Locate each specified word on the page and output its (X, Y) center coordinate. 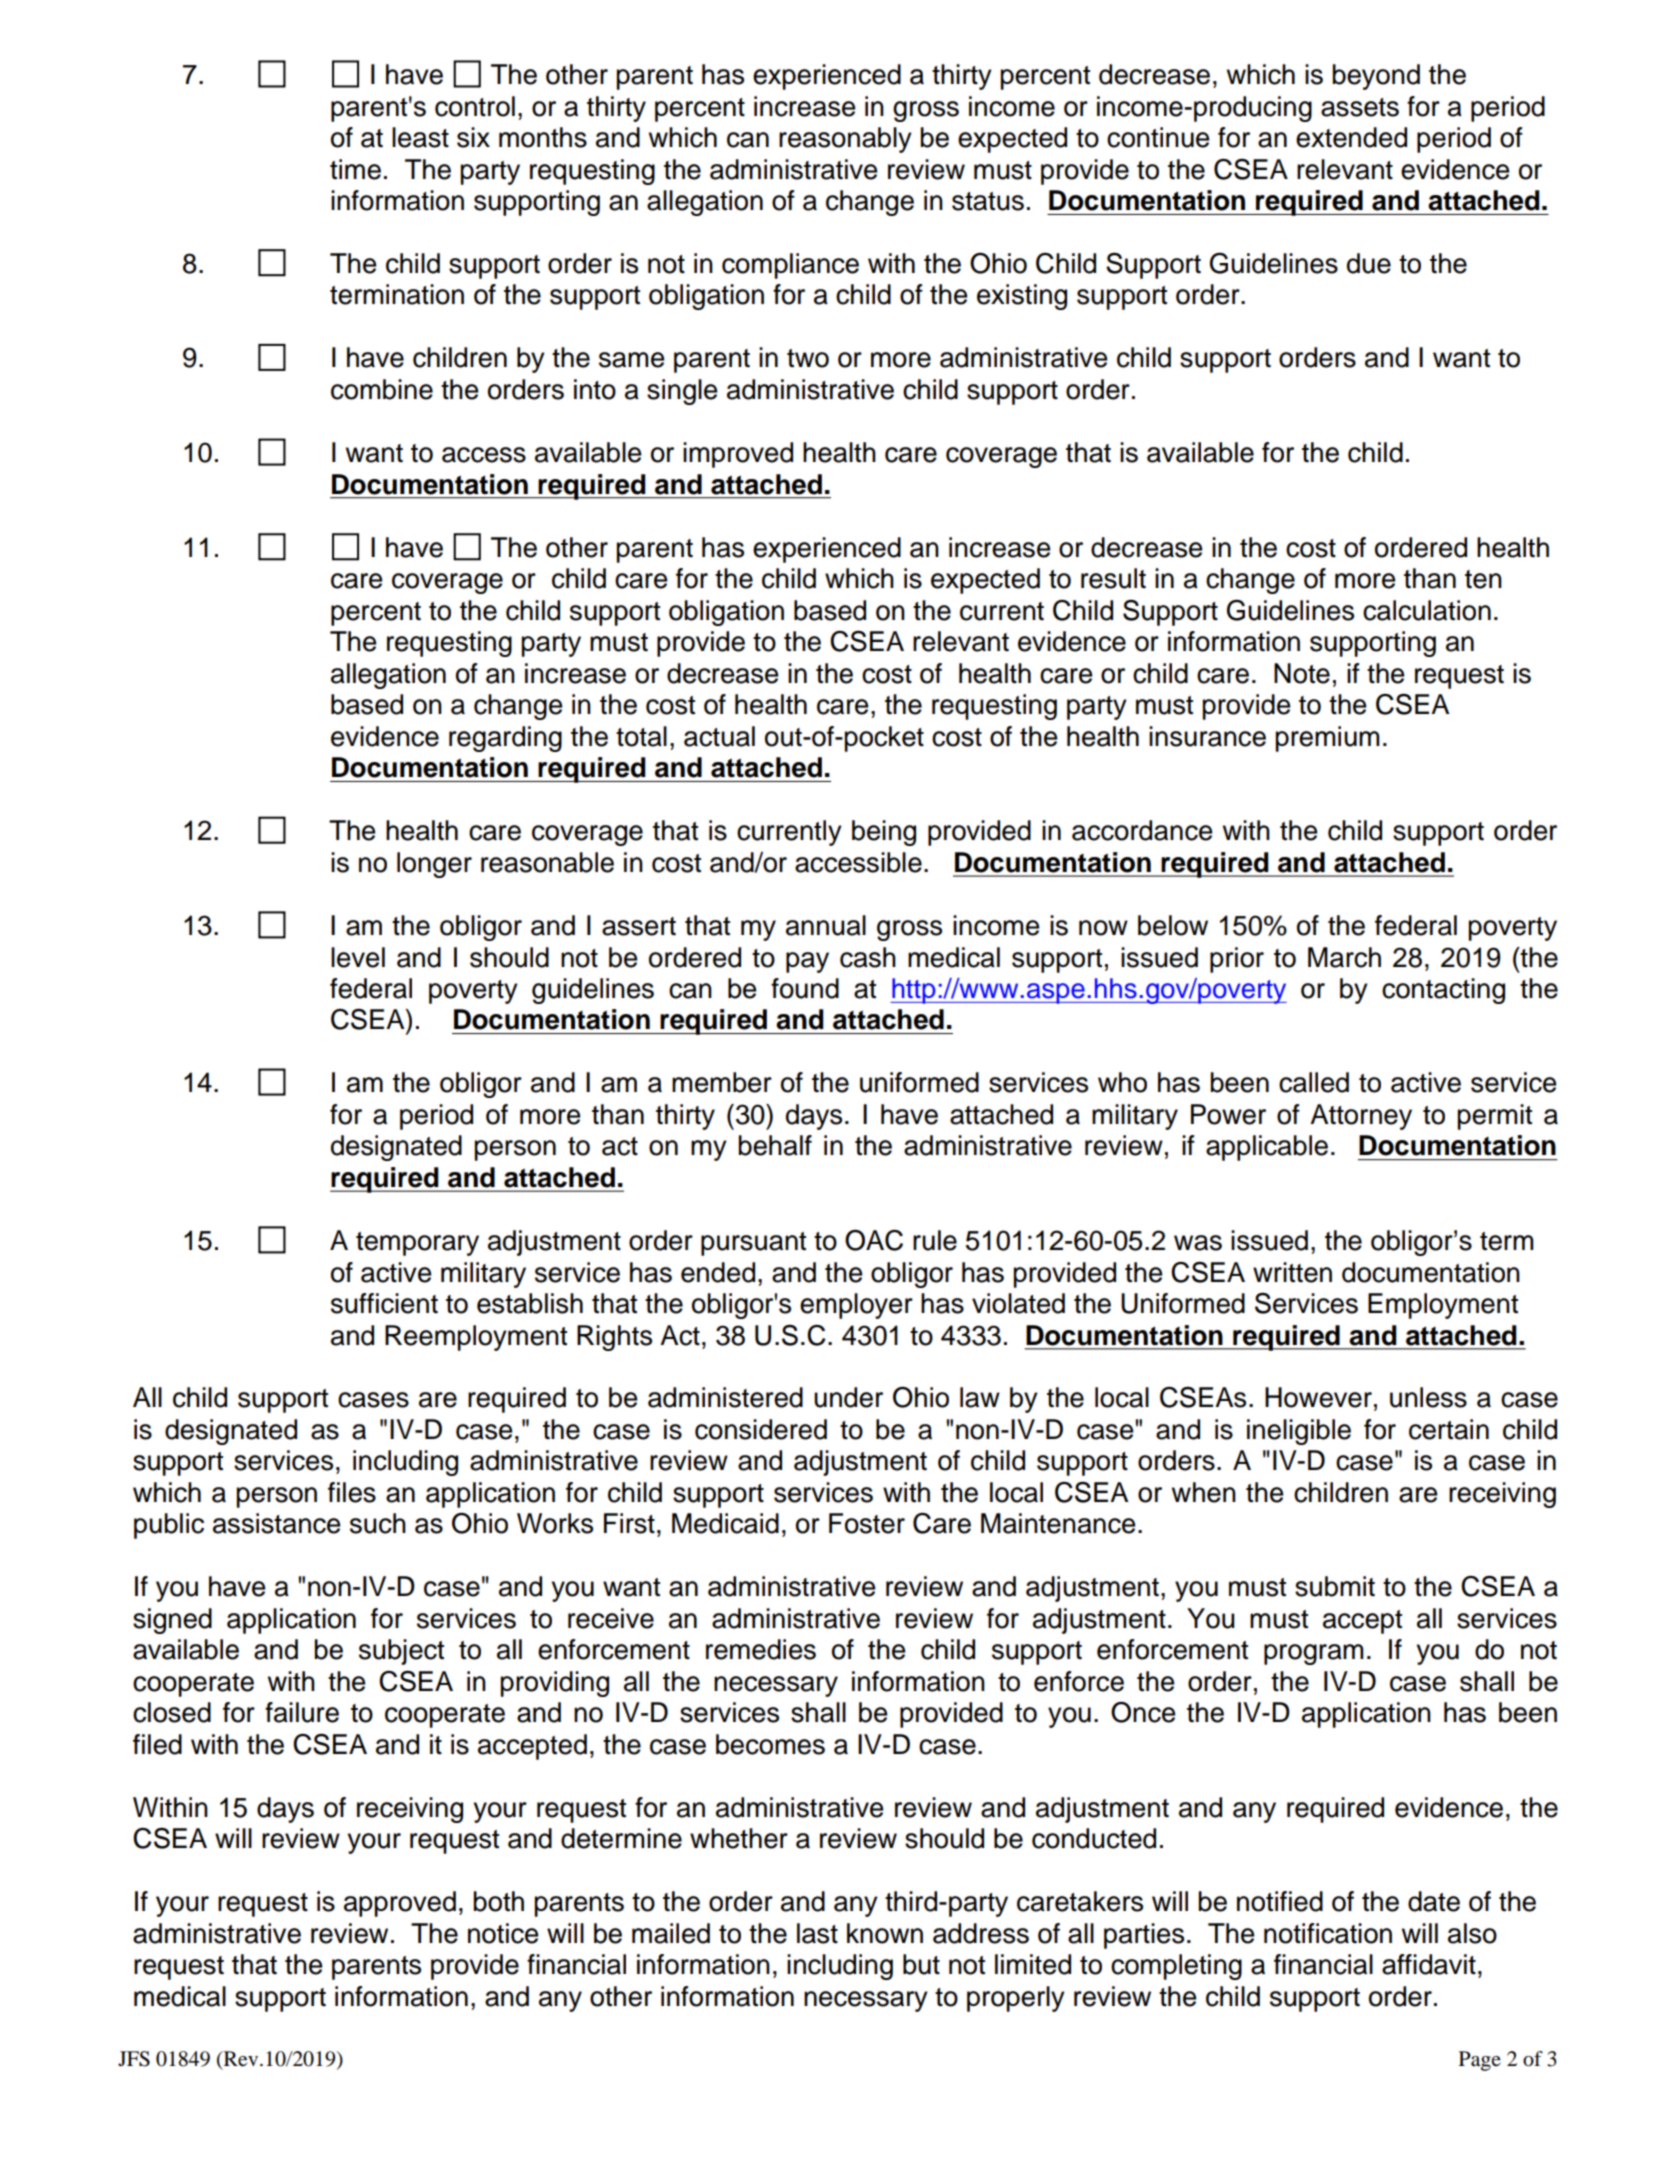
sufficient (384, 1303)
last (817, 1933)
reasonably (845, 140)
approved (400, 1904)
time (355, 169)
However (1318, 1397)
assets (1360, 107)
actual (719, 736)
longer (434, 865)
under (848, 1397)
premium (1328, 739)
